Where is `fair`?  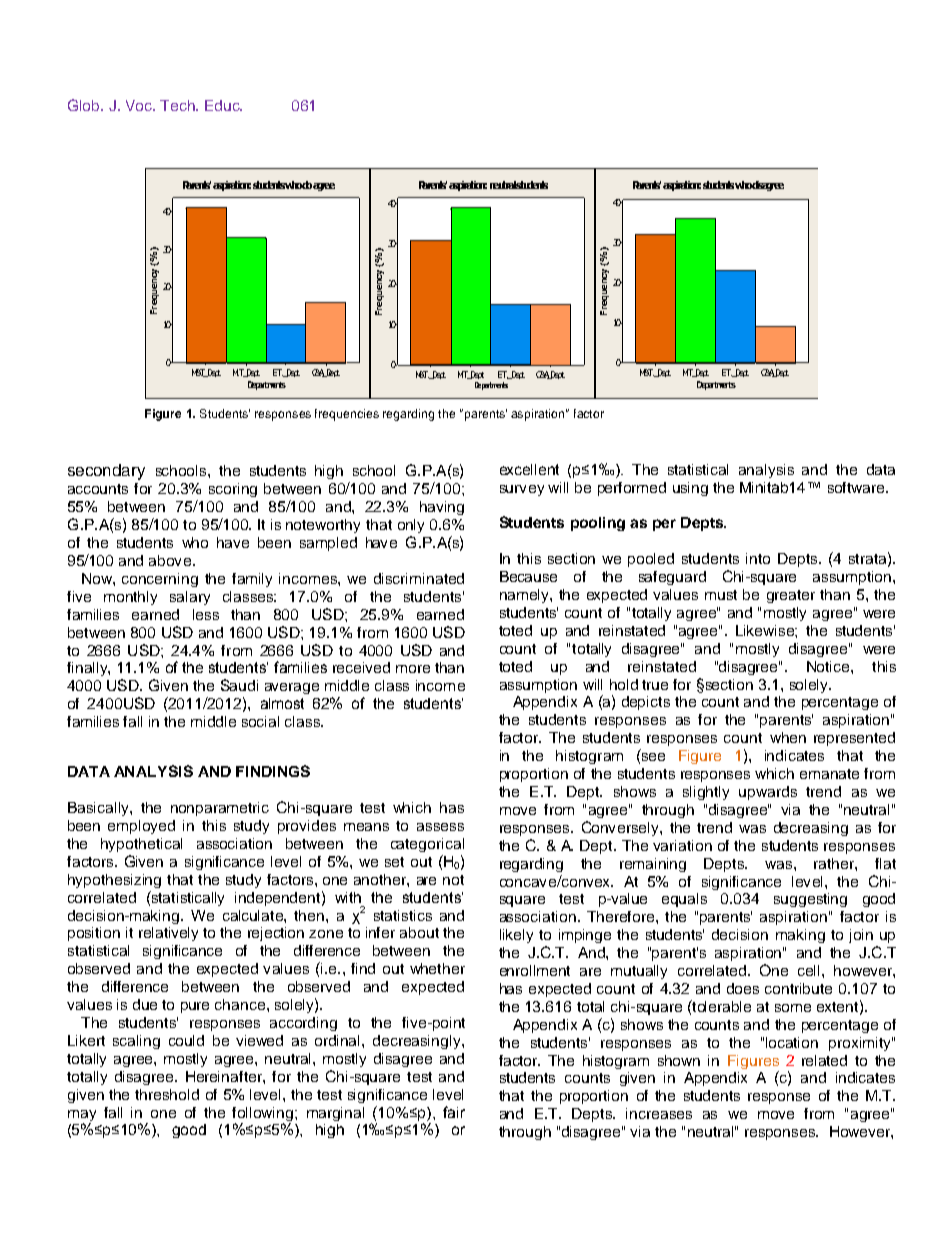
fair is located at coordinates (454, 1112).
